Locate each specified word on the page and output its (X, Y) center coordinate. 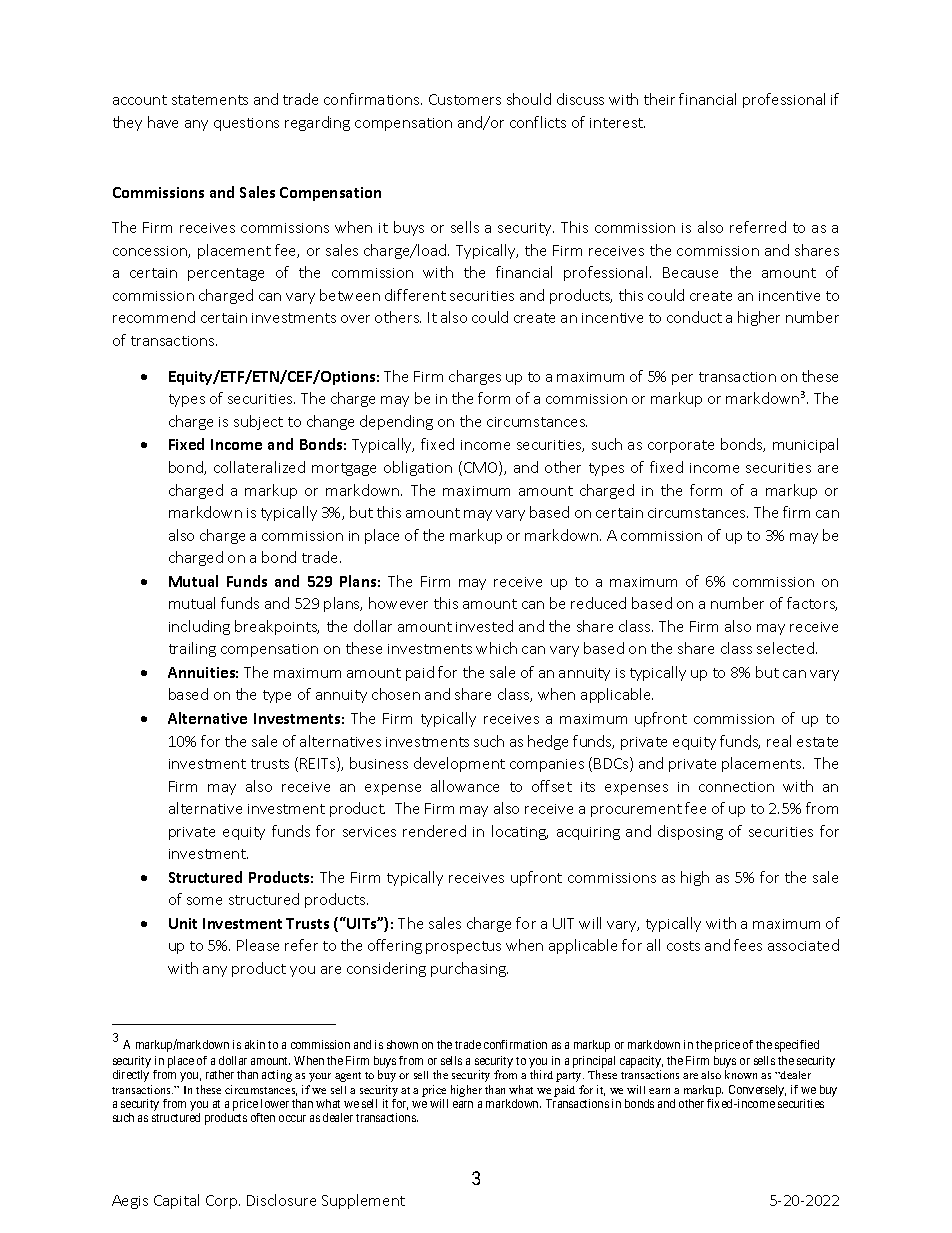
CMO (482, 468)
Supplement (363, 1201)
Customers (465, 99)
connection (736, 787)
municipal (805, 445)
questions (246, 124)
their (659, 99)
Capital (176, 1201)
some (204, 901)
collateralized (259, 467)
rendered (434, 831)
